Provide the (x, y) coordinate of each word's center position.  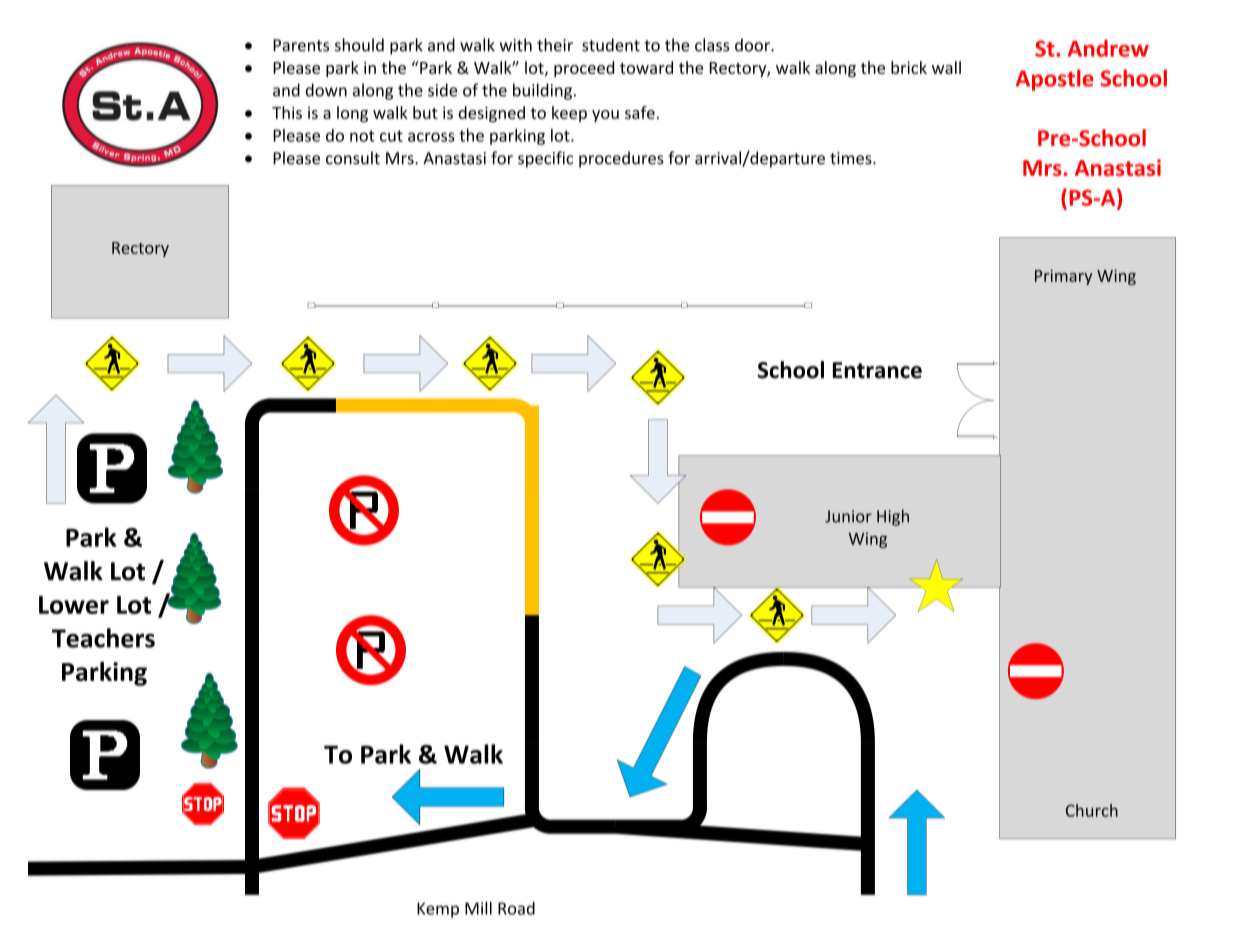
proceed (584, 69)
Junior (848, 516)
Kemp (438, 910)
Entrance (877, 370)
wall (946, 67)
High (893, 517)
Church (1092, 810)
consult (353, 158)
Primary (1063, 277)
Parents (301, 45)
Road (516, 908)
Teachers (103, 638)
